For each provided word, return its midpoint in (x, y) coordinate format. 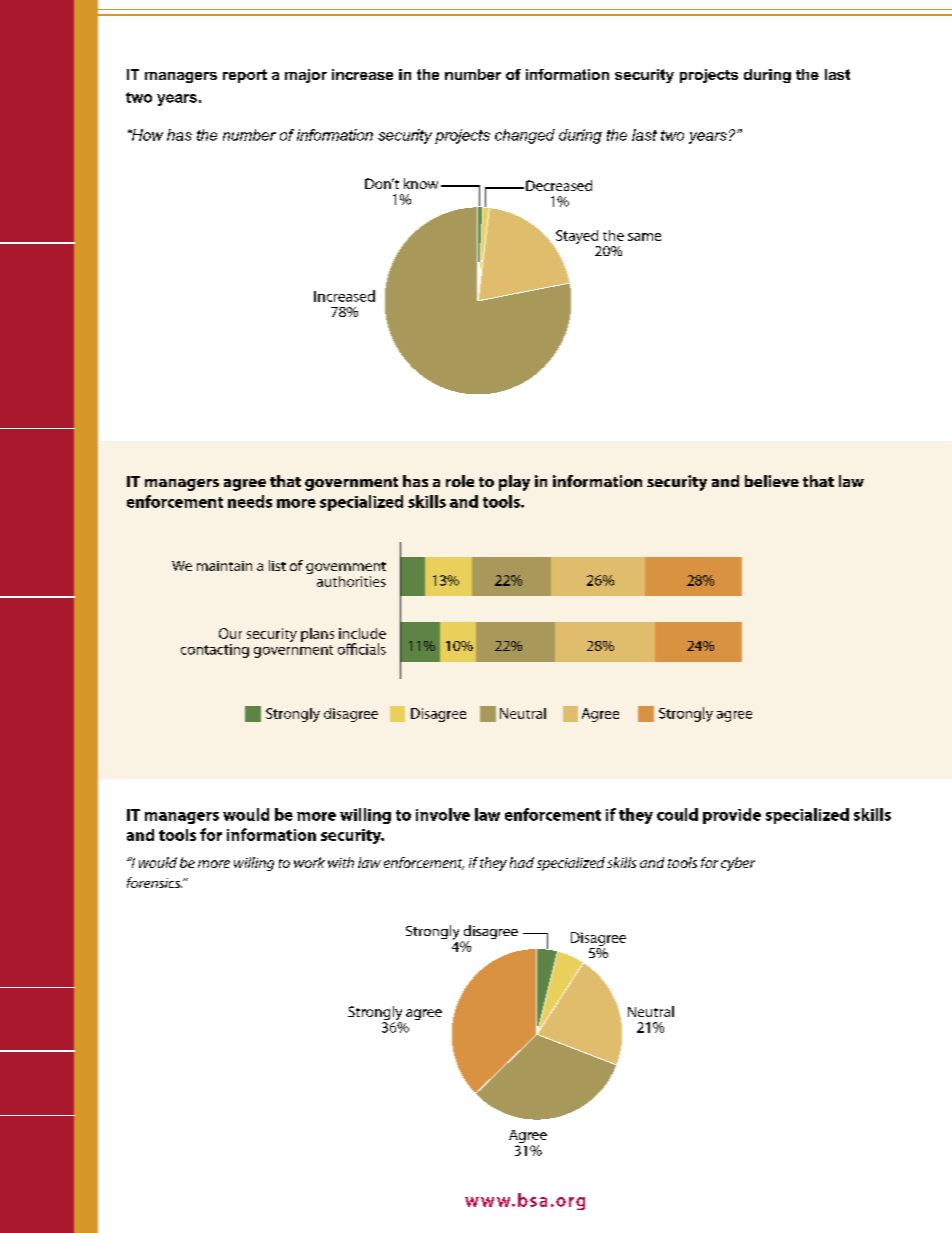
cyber (738, 864)
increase (362, 74)
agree (245, 485)
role (460, 481)
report (245, 76)
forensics (154, 882)
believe (772, 481)
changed (525, 136)
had (522, 862)
